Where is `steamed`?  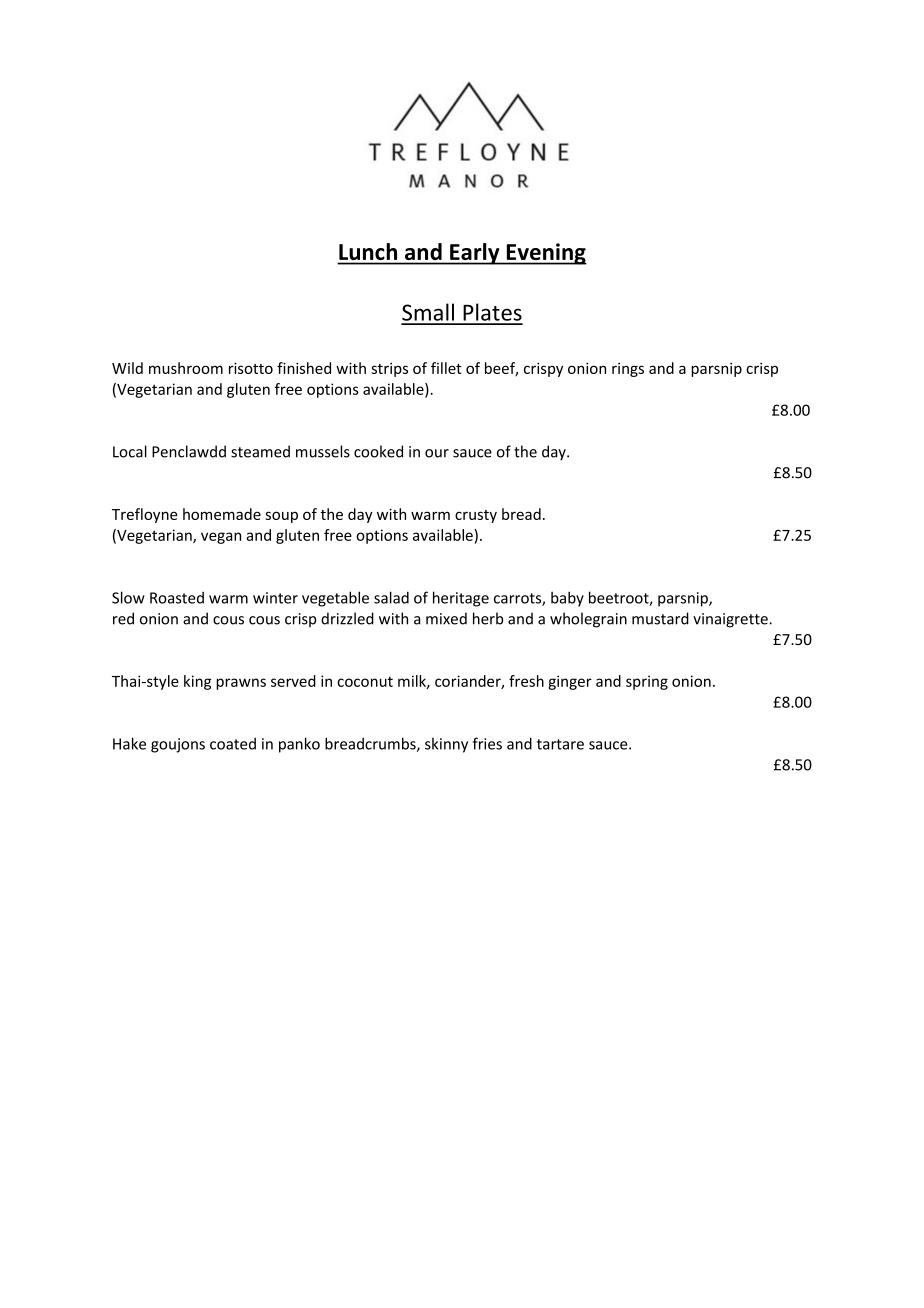 steamed is located at coordinates (260, 451).
